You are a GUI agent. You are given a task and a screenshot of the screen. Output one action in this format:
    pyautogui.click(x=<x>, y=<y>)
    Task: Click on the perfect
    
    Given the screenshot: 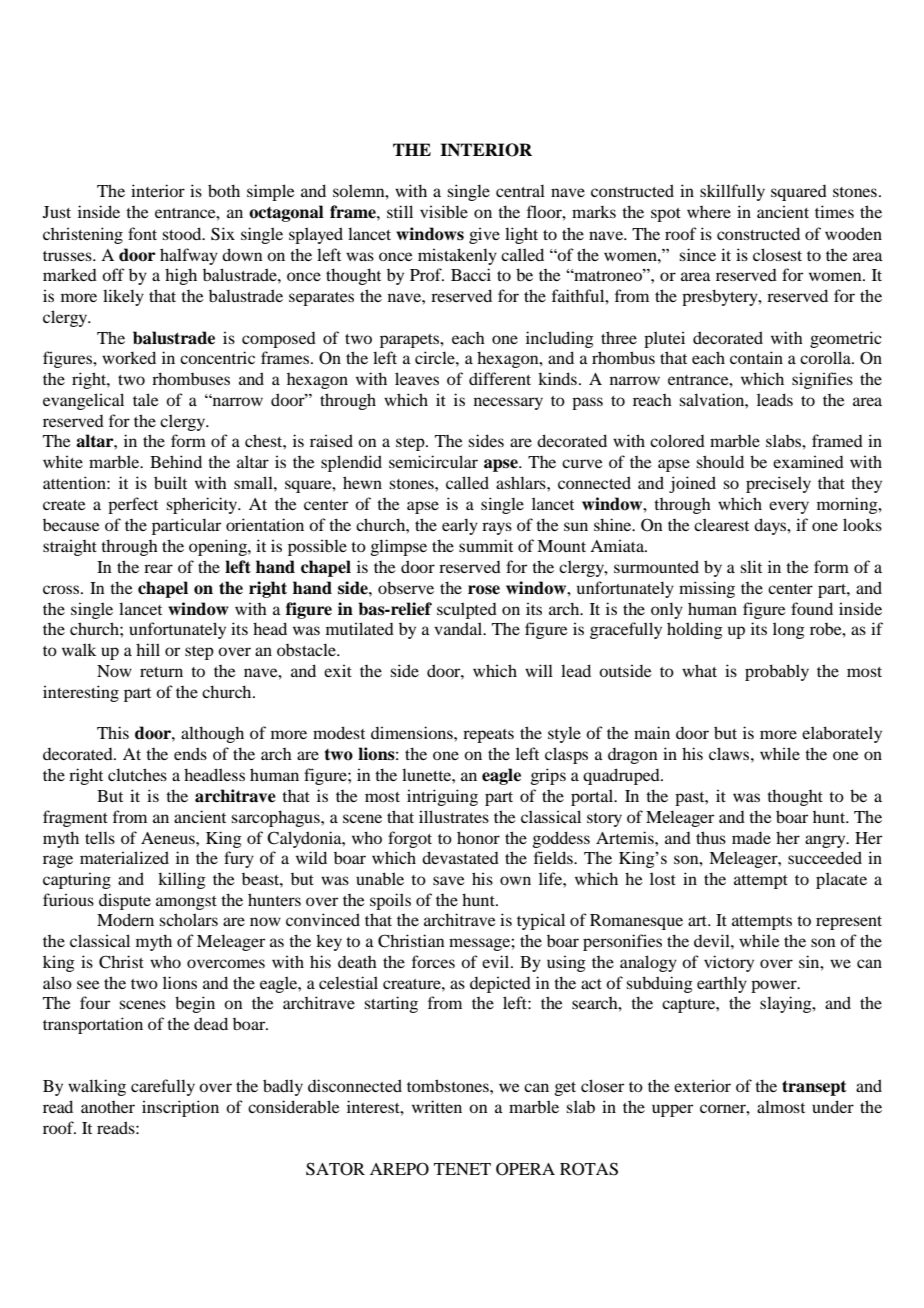 What is the action you would take?
    pyautogui.click(x=133, y=505)
